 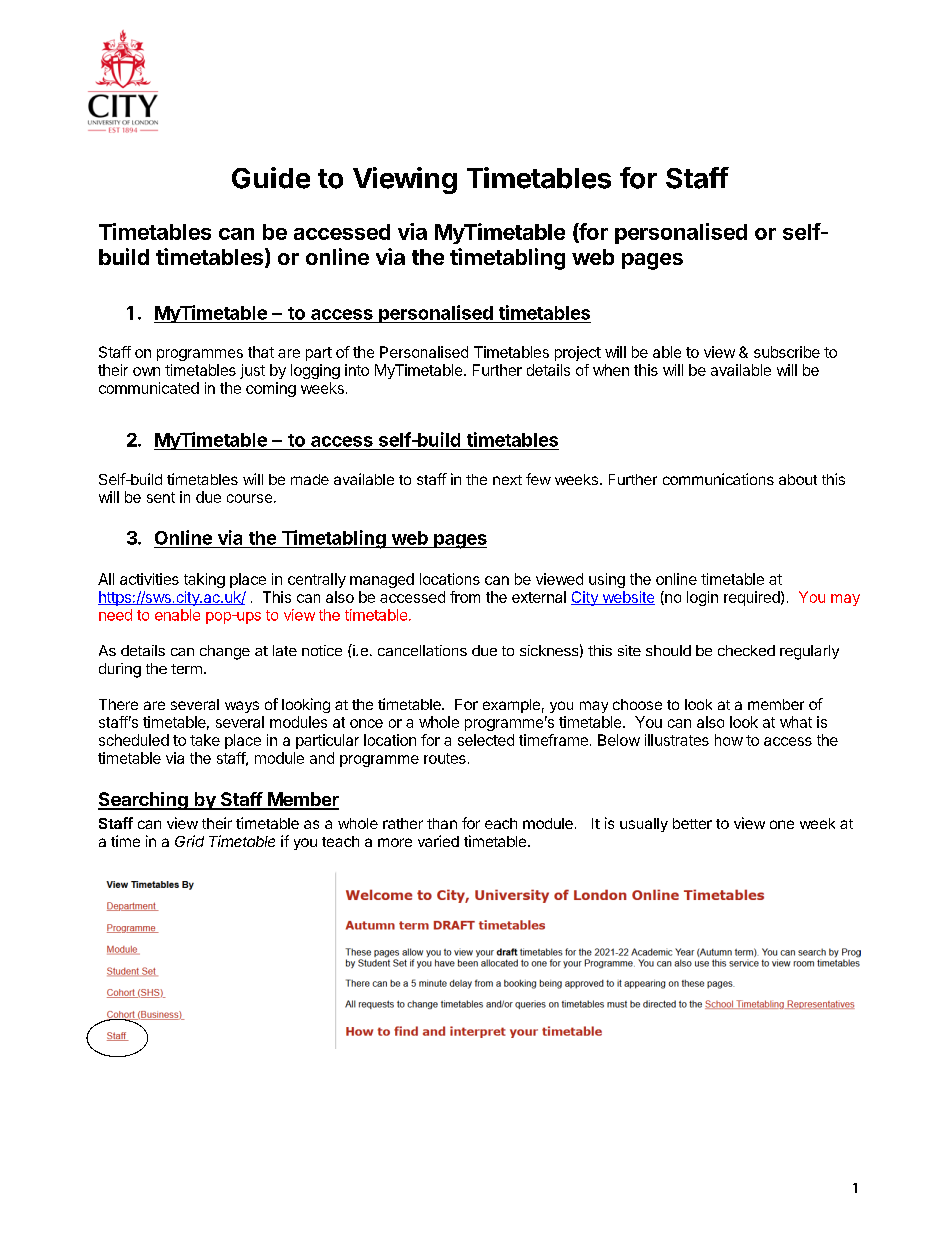 What do you see at coordinates (578, 353) in the screenshot?
I see `project` at bounding box center [578, 353].
